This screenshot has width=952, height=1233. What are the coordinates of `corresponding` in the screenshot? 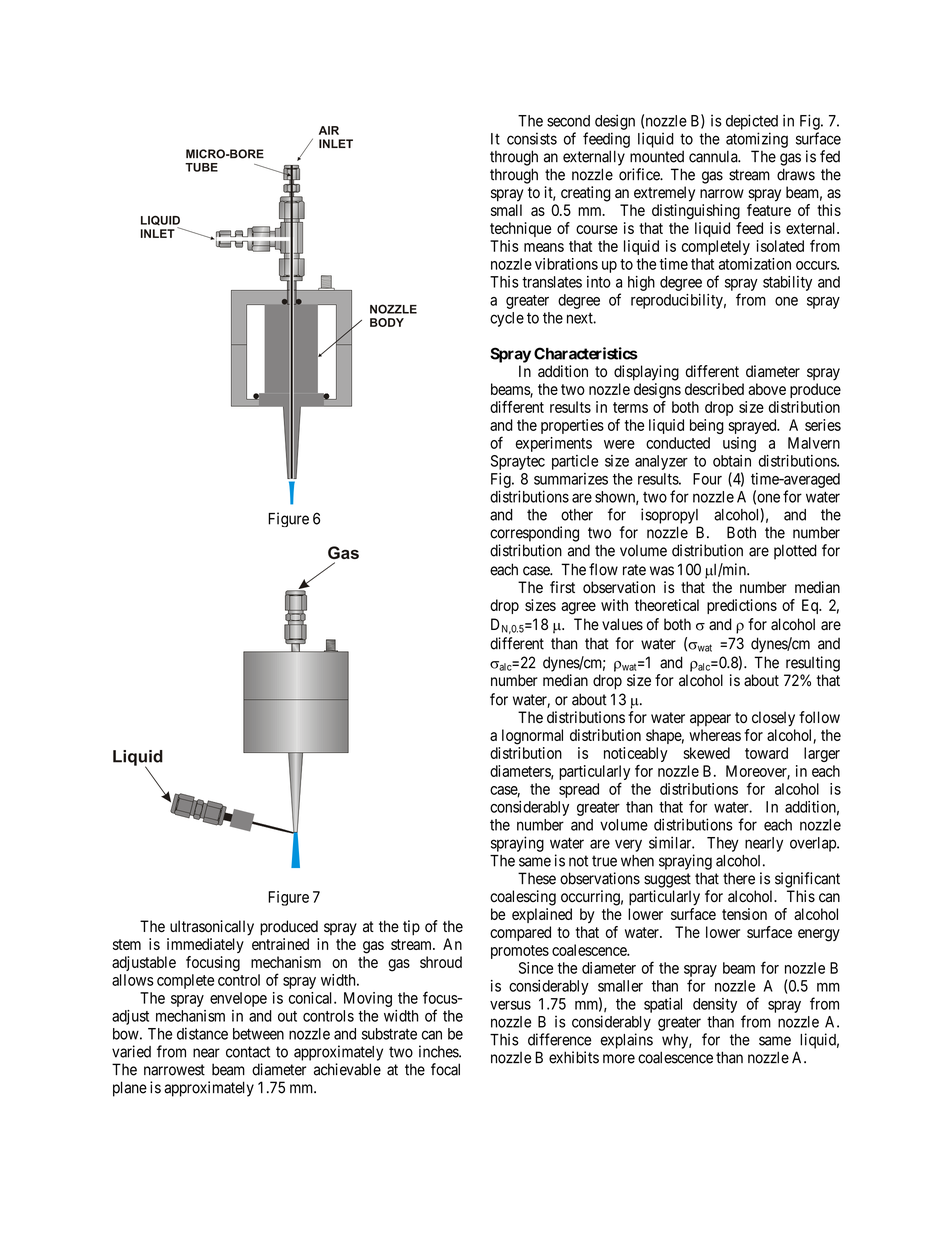 It's located at (534, 534).
